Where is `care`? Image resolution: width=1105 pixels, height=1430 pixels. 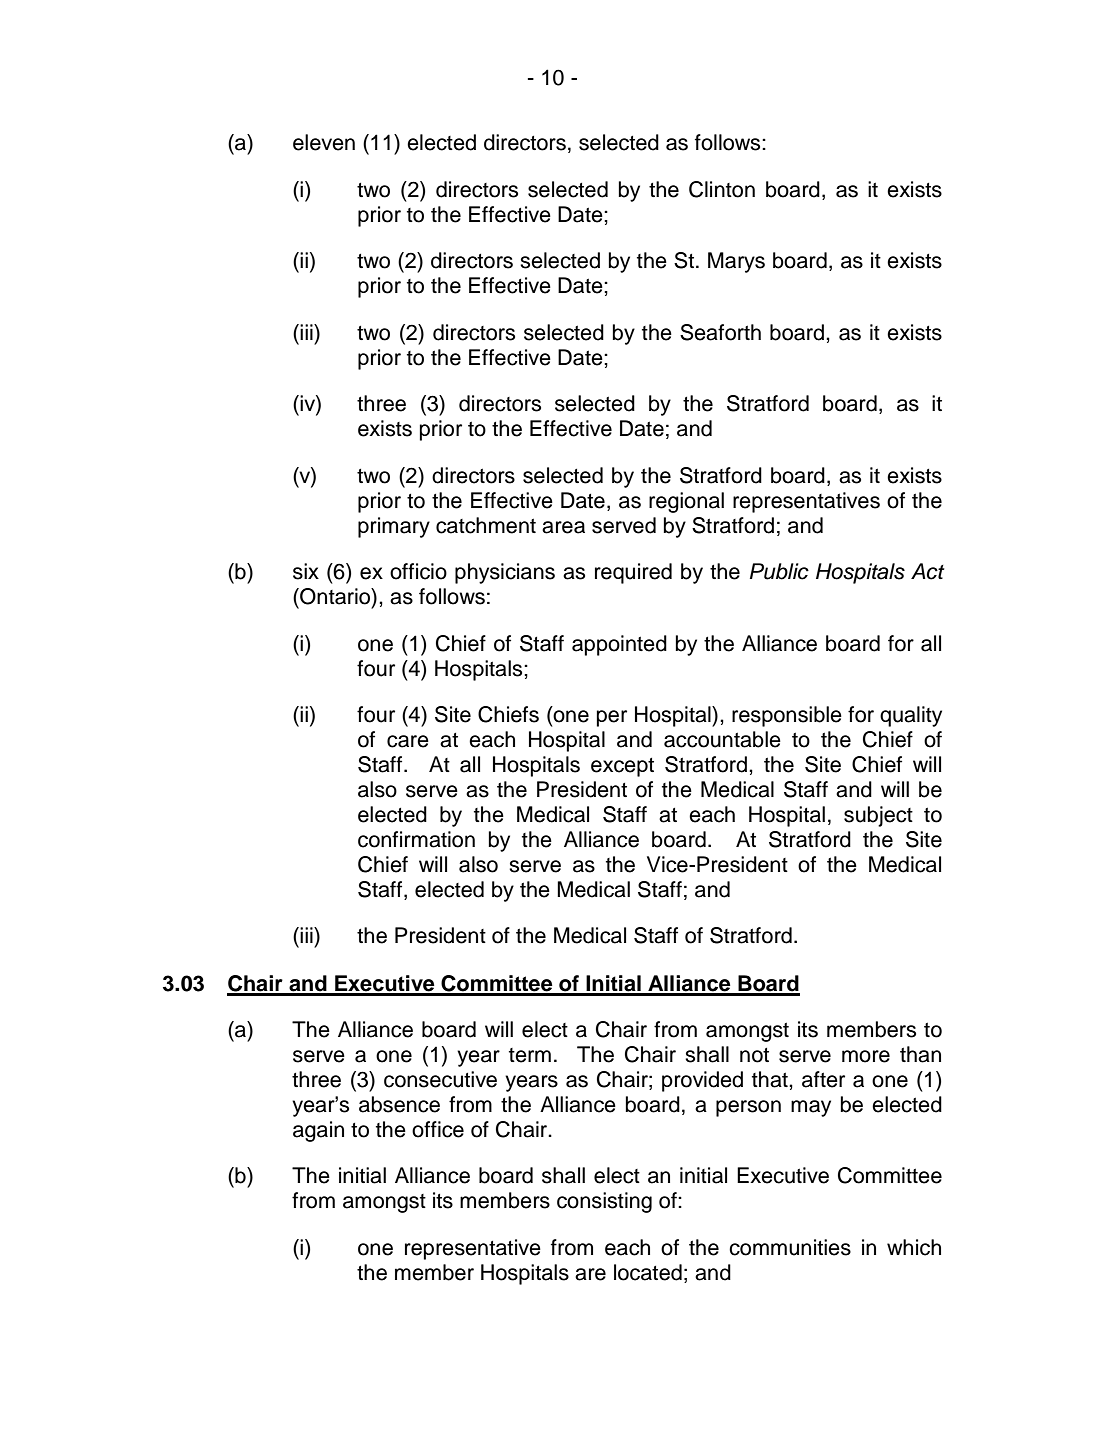
care is located at coordinates (408, 741).
